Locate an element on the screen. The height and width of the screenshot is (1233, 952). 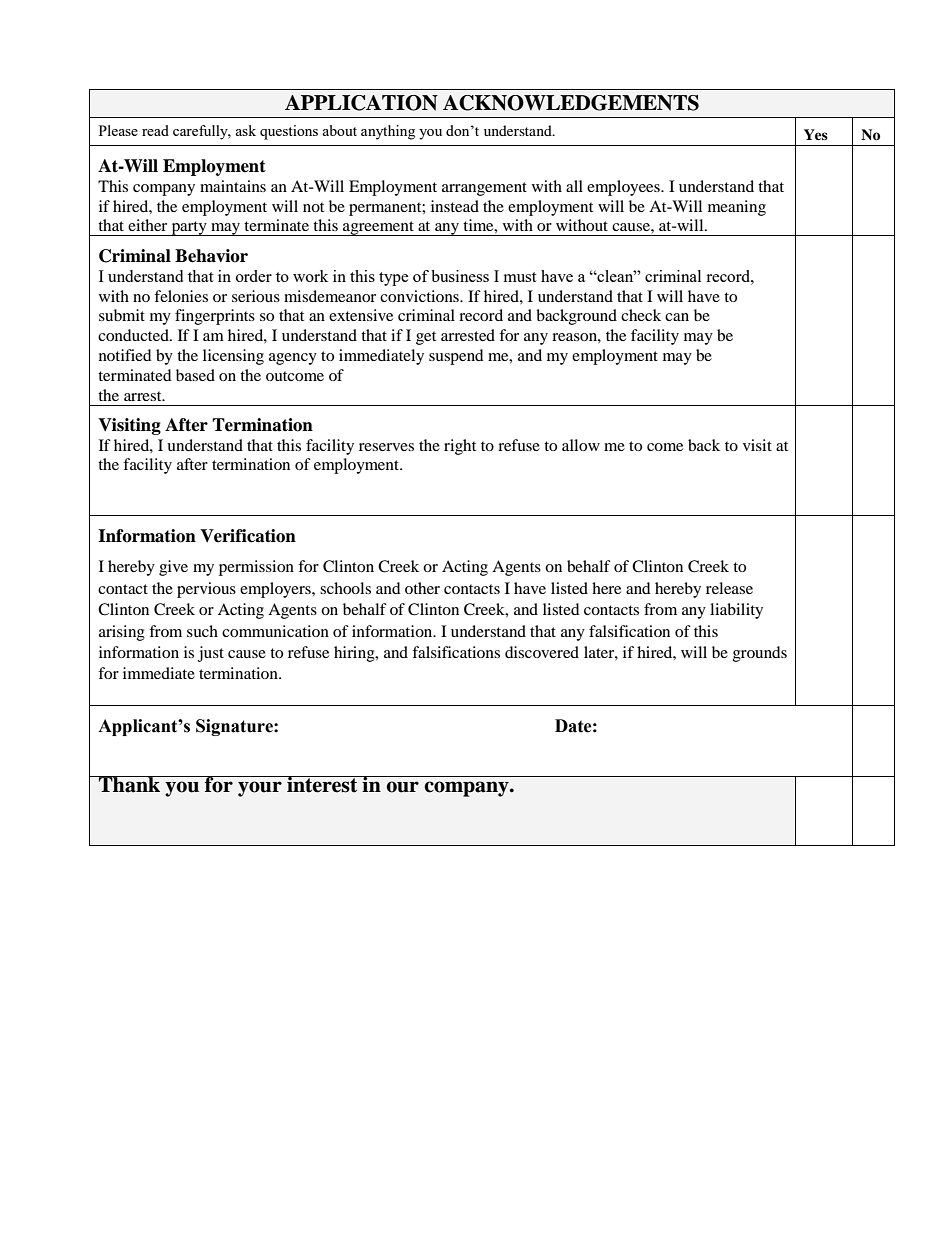
based is located at coordinates (195, 375).
